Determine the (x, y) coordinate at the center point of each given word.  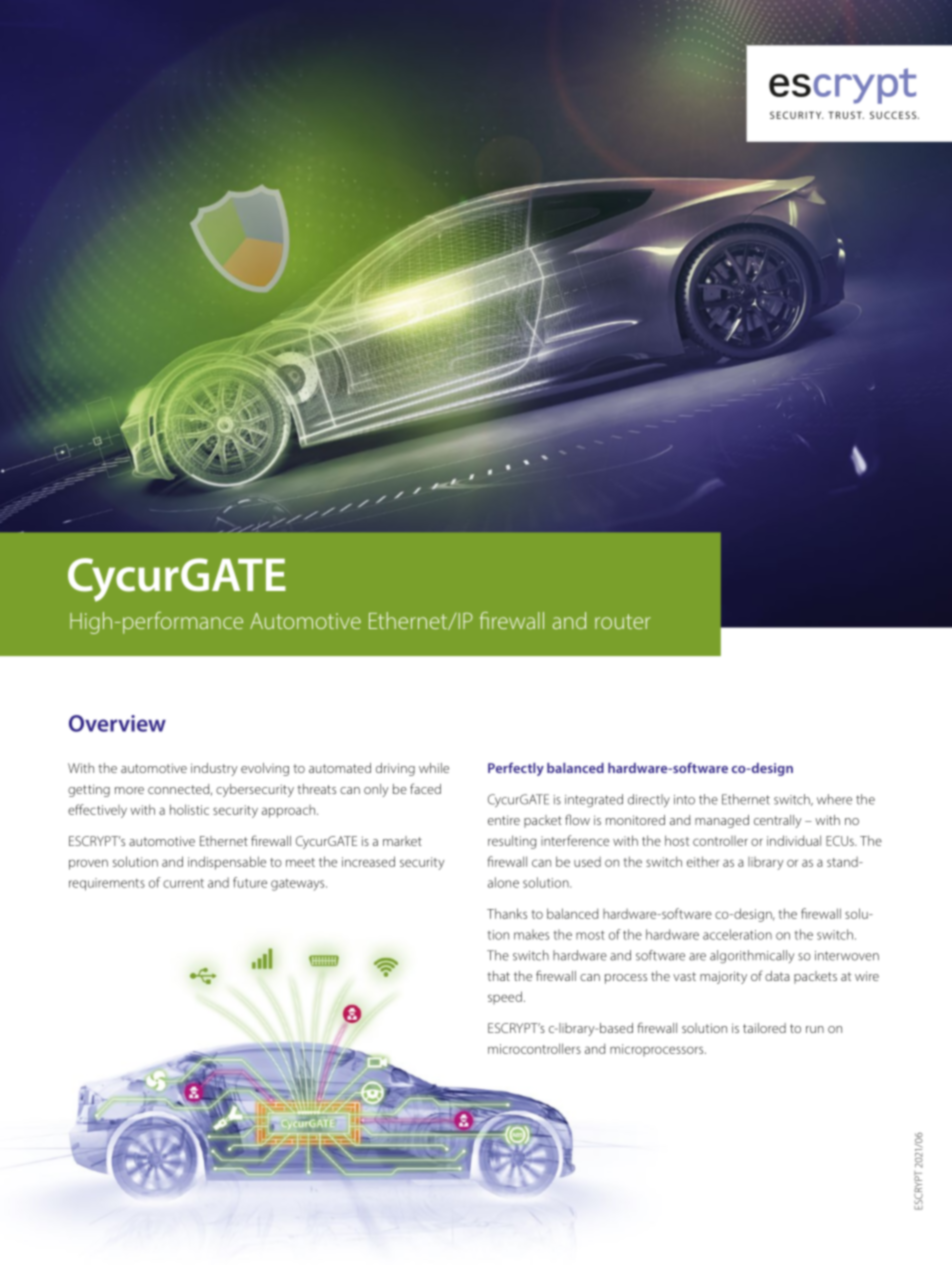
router (623, 621)
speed (505, 997)
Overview (117, 723)
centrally (778, 821)
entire (504, 820)
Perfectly (516, 769)
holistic (189, 809)
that (498, 976)
